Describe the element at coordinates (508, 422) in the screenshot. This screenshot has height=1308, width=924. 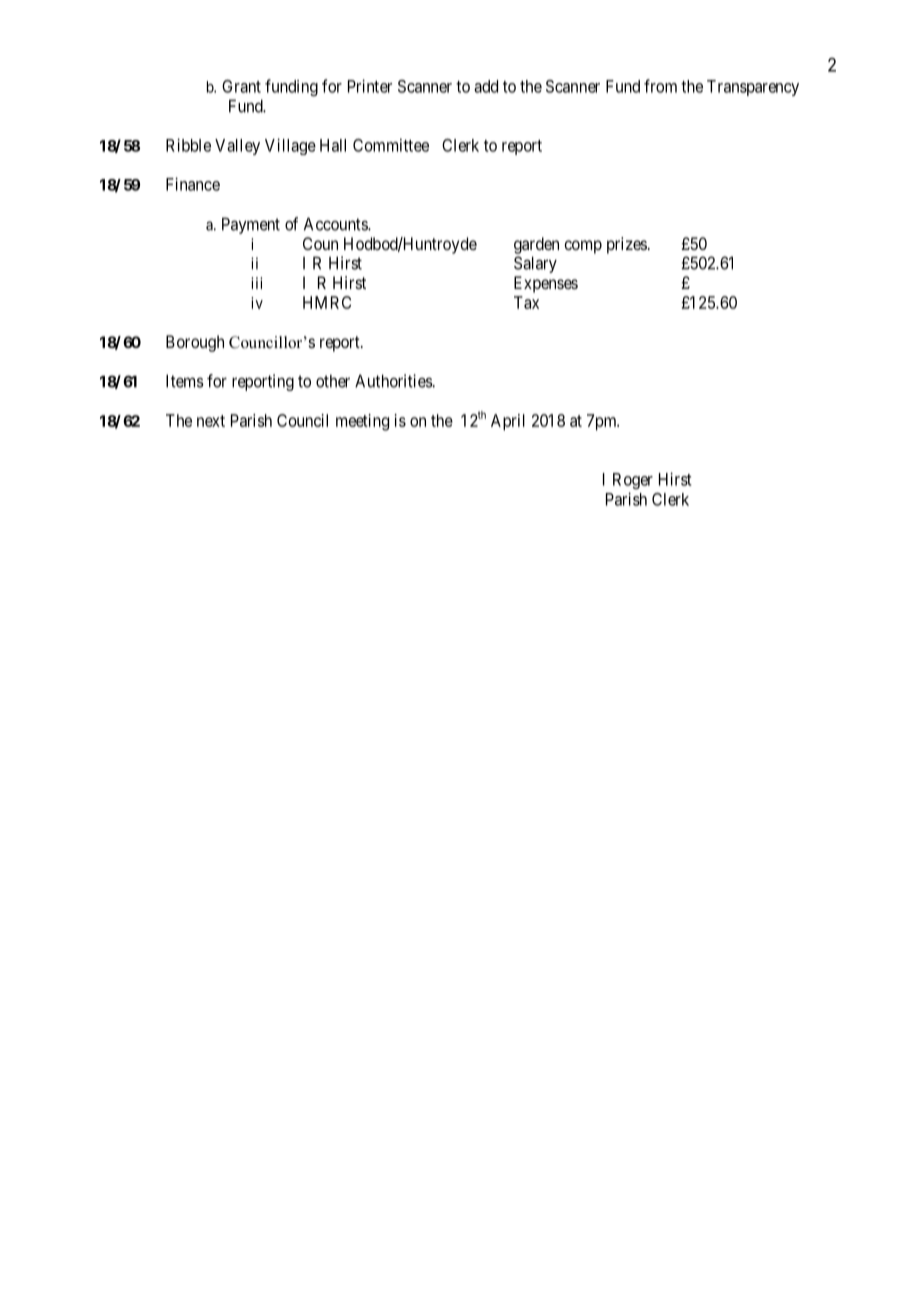
I see `April` at that location.
